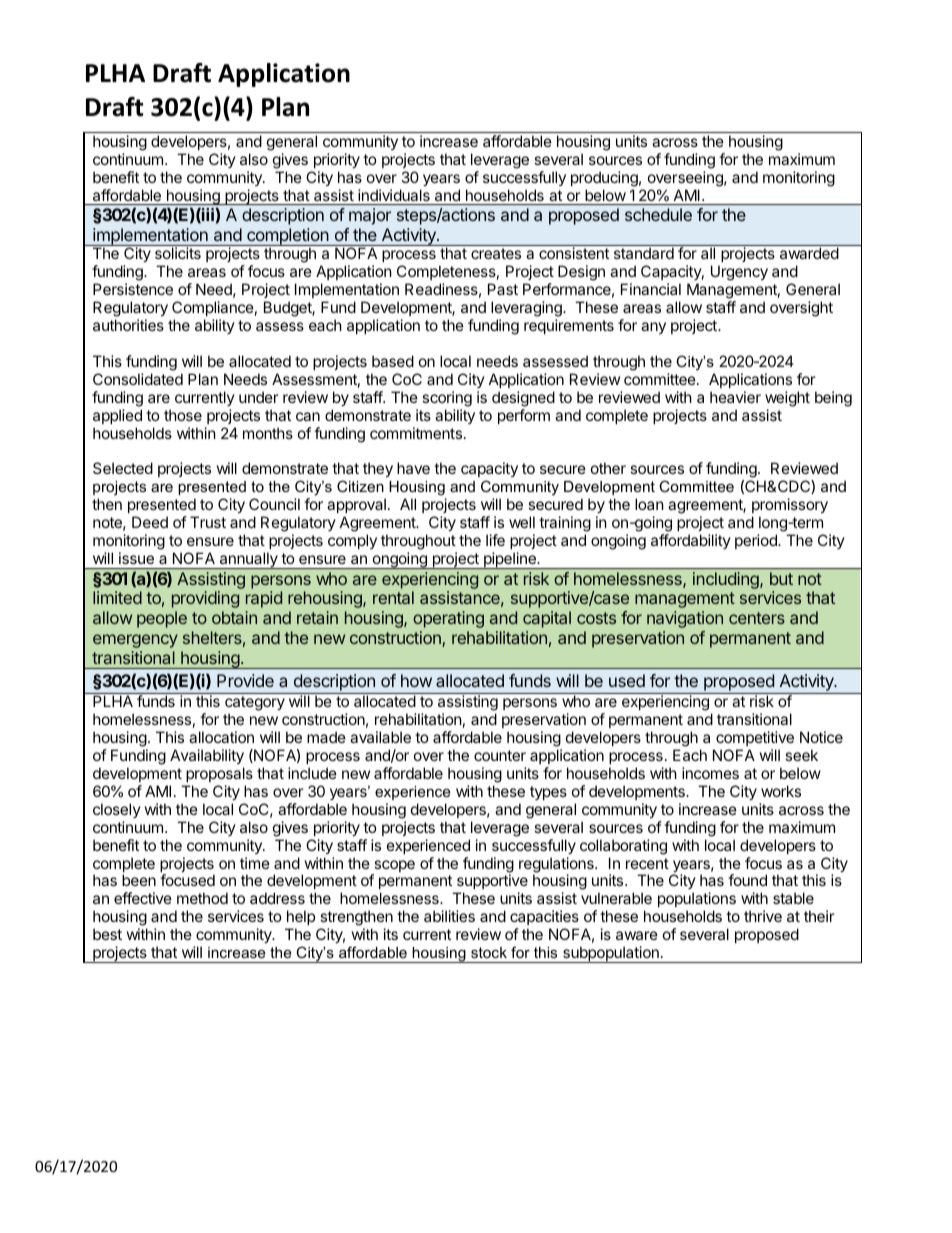 Image resolution: width=952 pixels, height=1233 pixels. Describe the element at coordinates (183, 415) in the page. I see `those` at that location.
